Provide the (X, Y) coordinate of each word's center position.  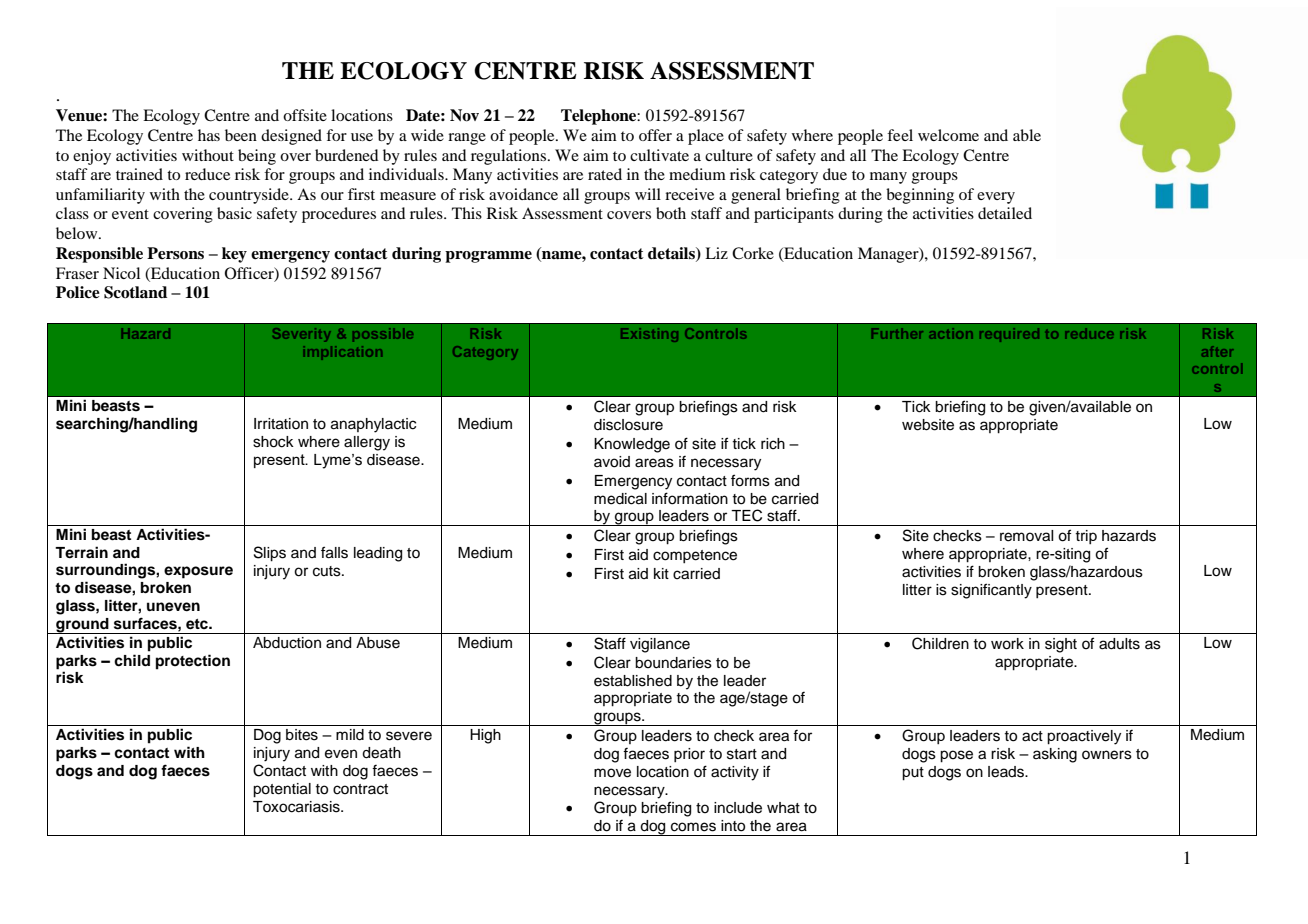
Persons (175, 253)
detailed (1005, 213)
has (209, 135)
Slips (270, 554)
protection (193, 662)
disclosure (628, 425)
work (1007, 644)
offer (655, 135)
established (633, 681)
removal (1027, 536)
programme (488, 257)
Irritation (281, 424)
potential (282, 790)
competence (695, 556)
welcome (948, 135)
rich (773, 444)
